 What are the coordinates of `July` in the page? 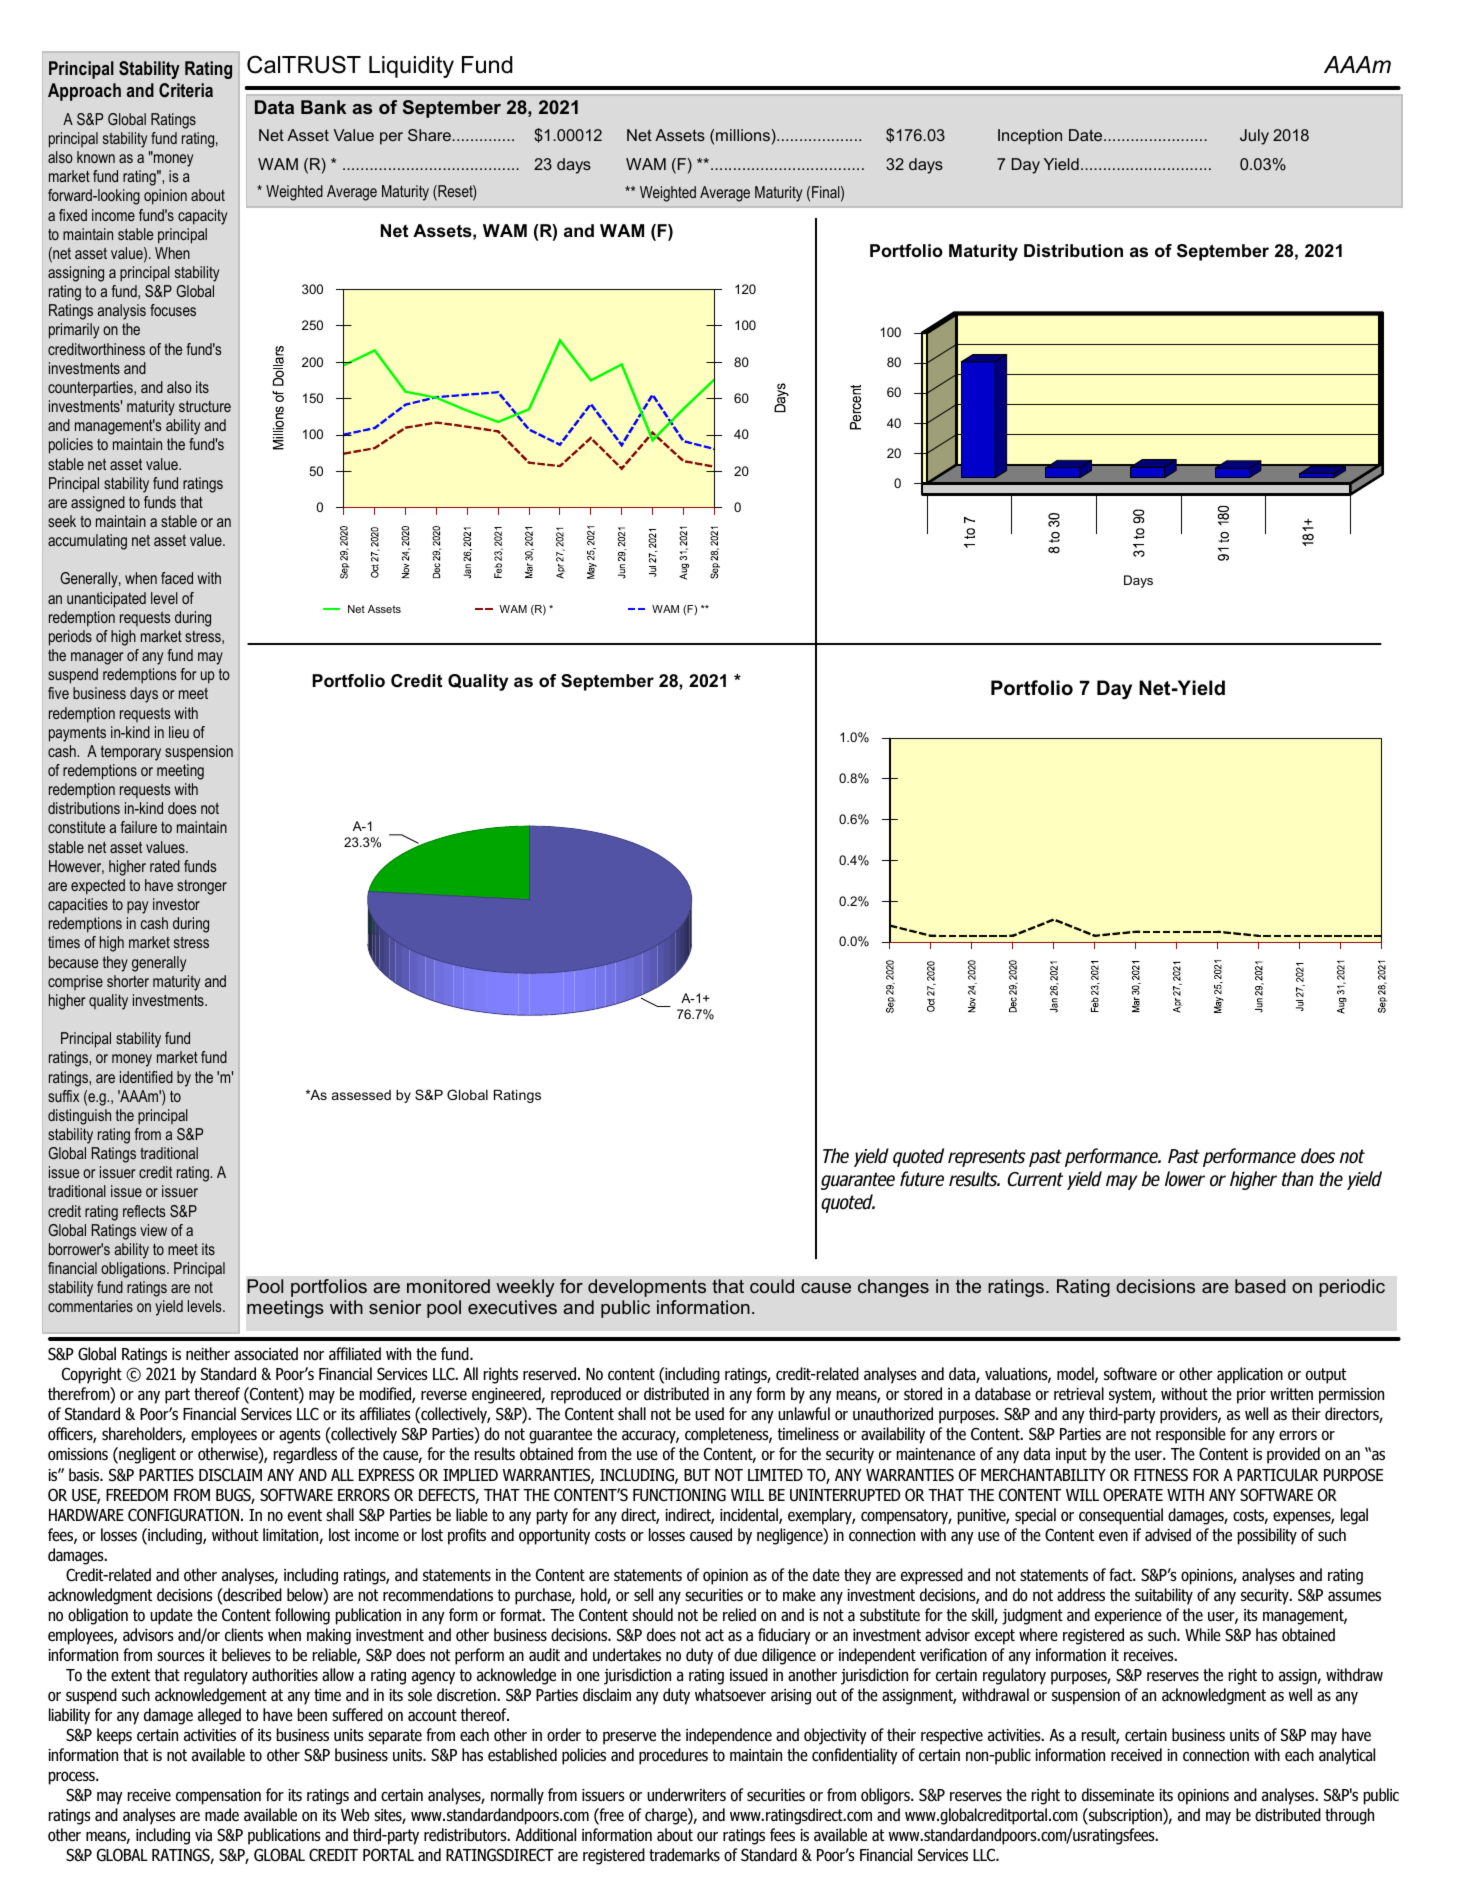 It's located at (1254, 137).
